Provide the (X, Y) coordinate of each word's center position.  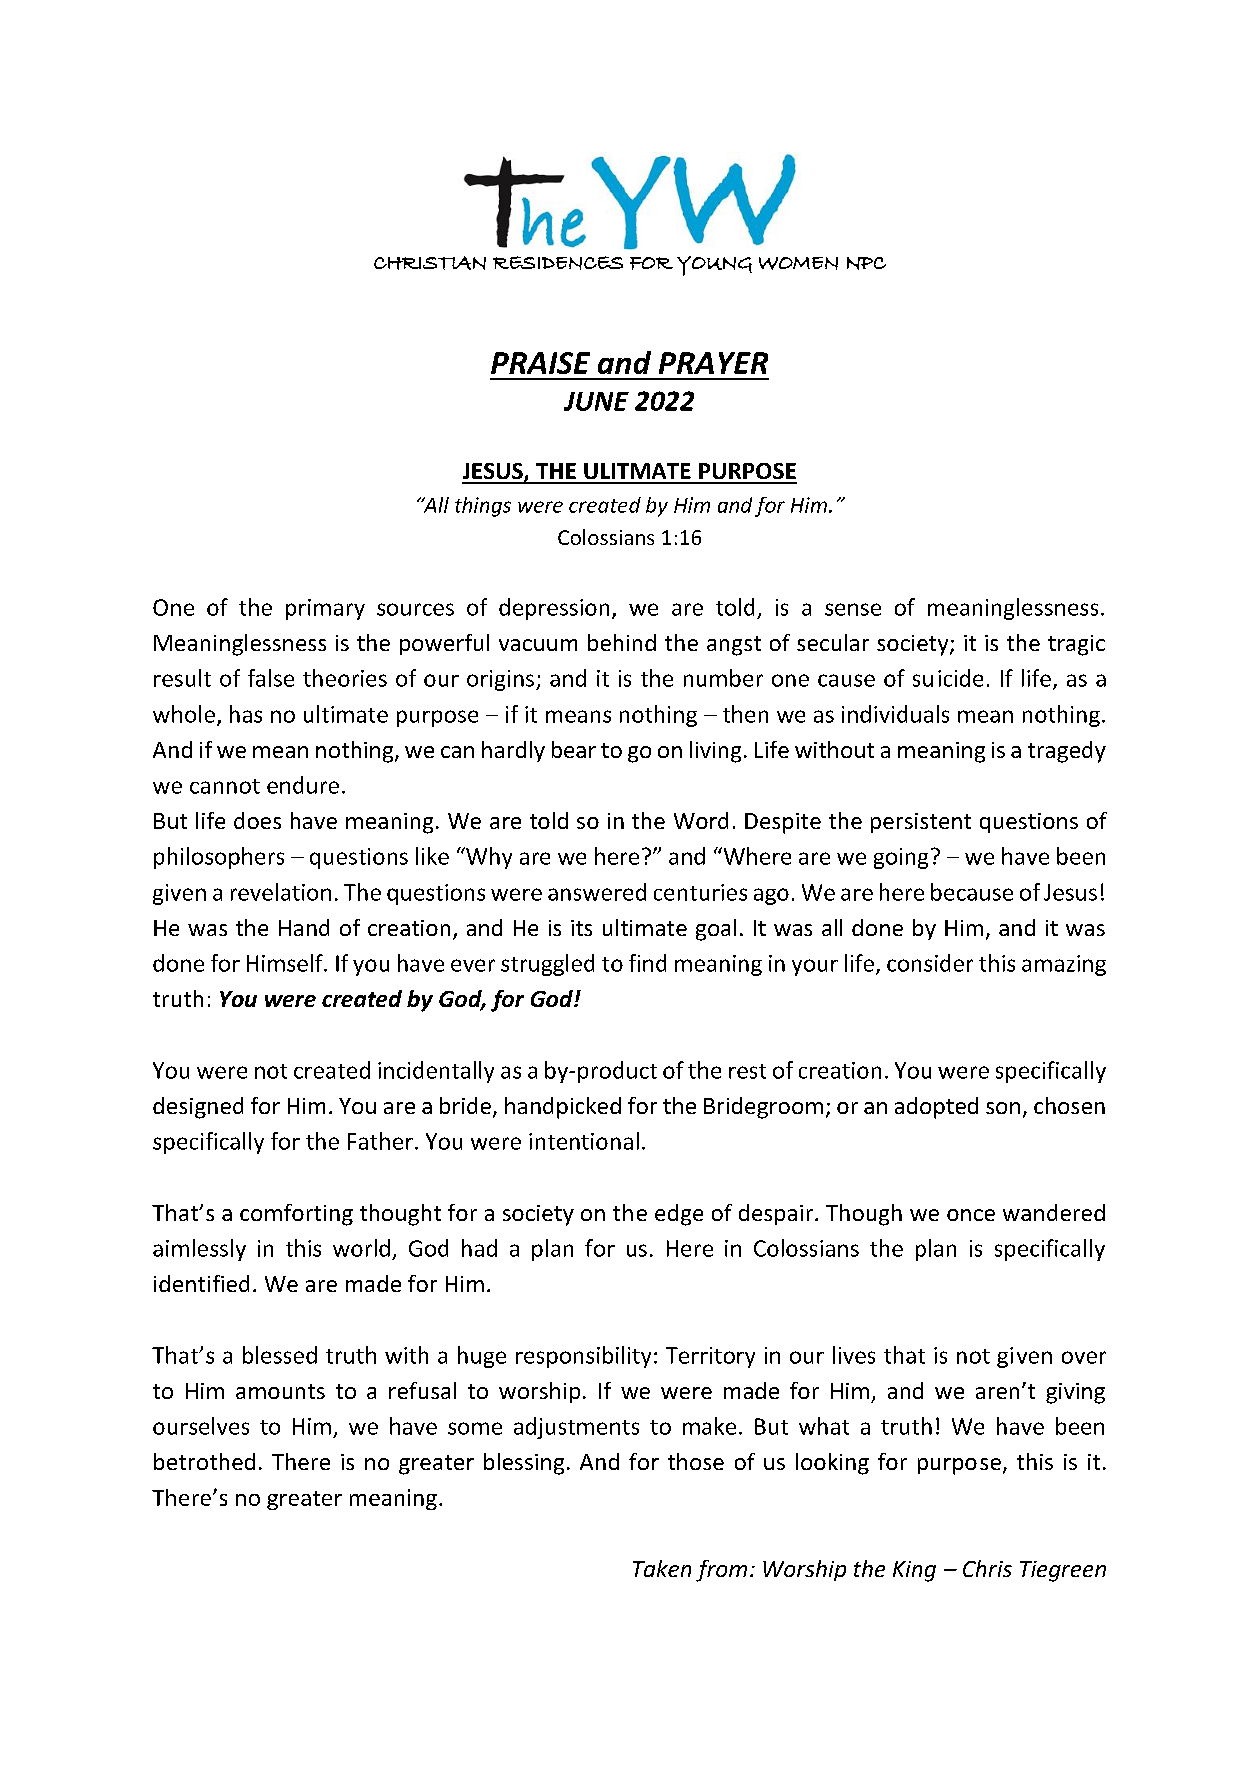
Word (701, 820)
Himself (286, 963)
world (361, 1248)
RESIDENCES (558, 263)
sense (853, 609)
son (1003, 1108)
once (971, 1215)
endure (303, 785)
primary (325, 609)
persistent (921, 823)
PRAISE (540, 363)
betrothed (204, 1461)
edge (679, 1215)
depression (554, 609)
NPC (866, 263)
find (647, 963)
